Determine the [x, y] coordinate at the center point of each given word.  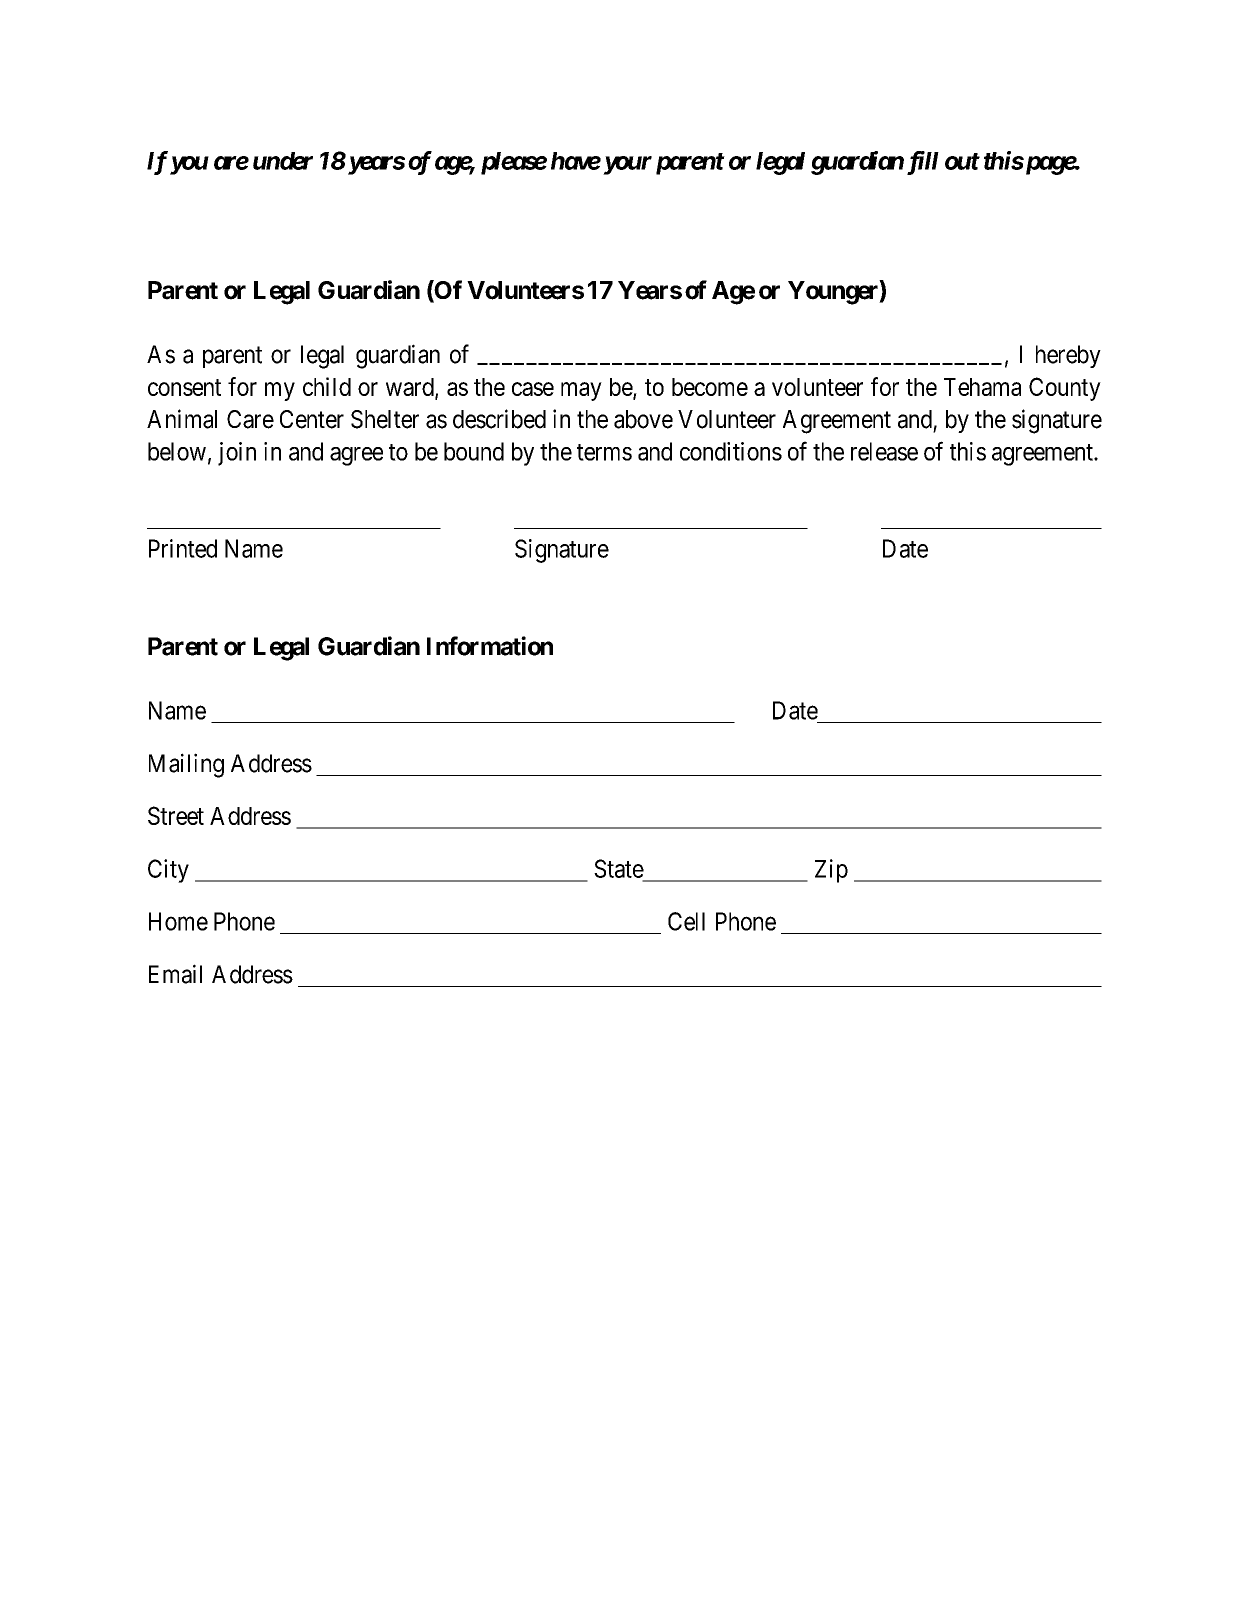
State [619, 868]
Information [490, 646]
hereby [1068, 356]
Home [178, 921]
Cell [686, 921]
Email [175, 974]
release [884, 451]
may [581, 391]
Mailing [186, 765]
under [283, 161]
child [327, 386]
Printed [183, 548]
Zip [831, 871]
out [962, 161]
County [1065, 389]
